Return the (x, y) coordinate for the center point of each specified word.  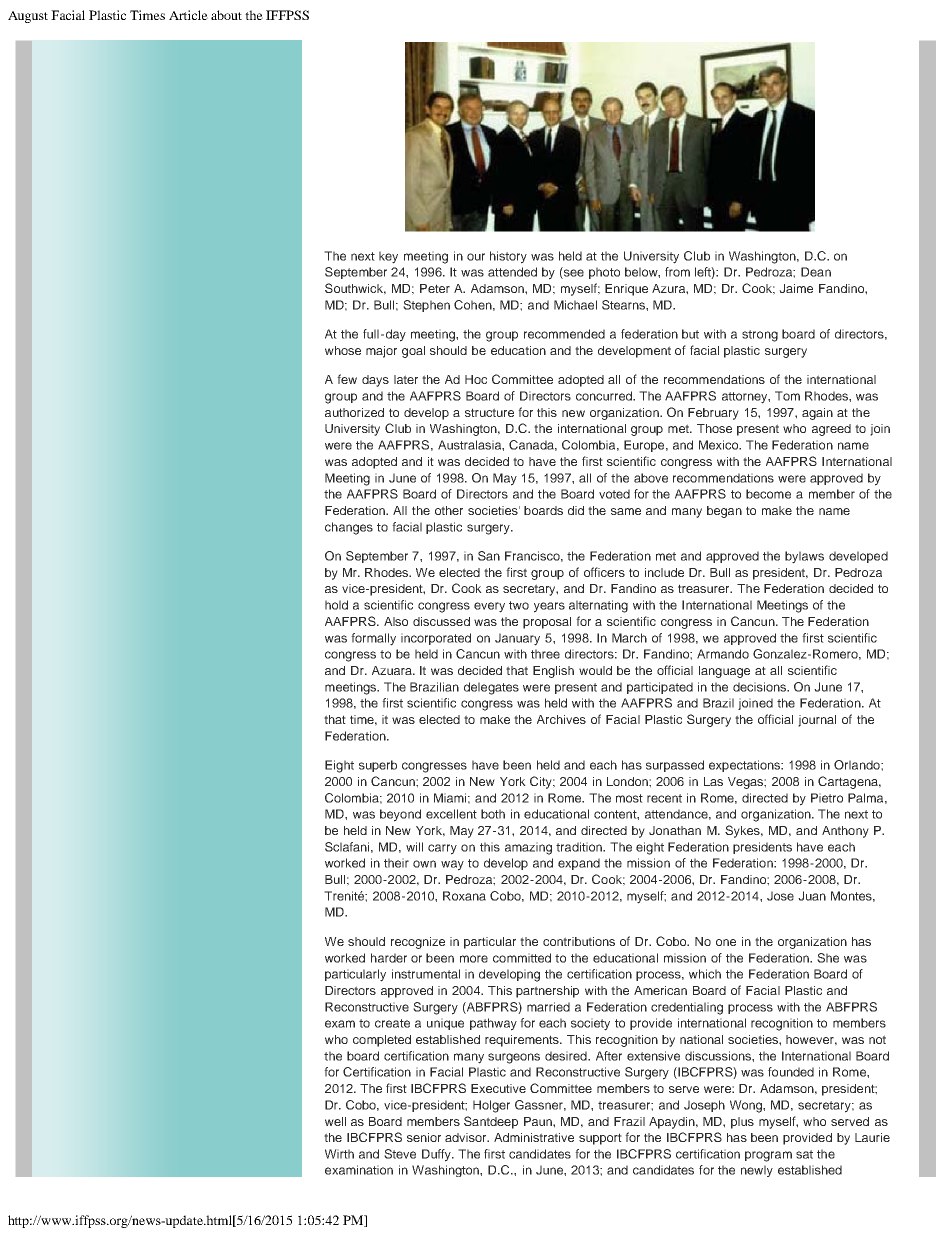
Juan (812, 896)
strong (760, 336)
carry (442, 849)
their (396, 863)
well (335, 1121)
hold (336, 605)
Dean (816, 272)
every (489, 607)
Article (188, 15)
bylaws (804, 557)
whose (343, 350)
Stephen (426, 306)
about (226, 15)
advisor (467, 1137)
